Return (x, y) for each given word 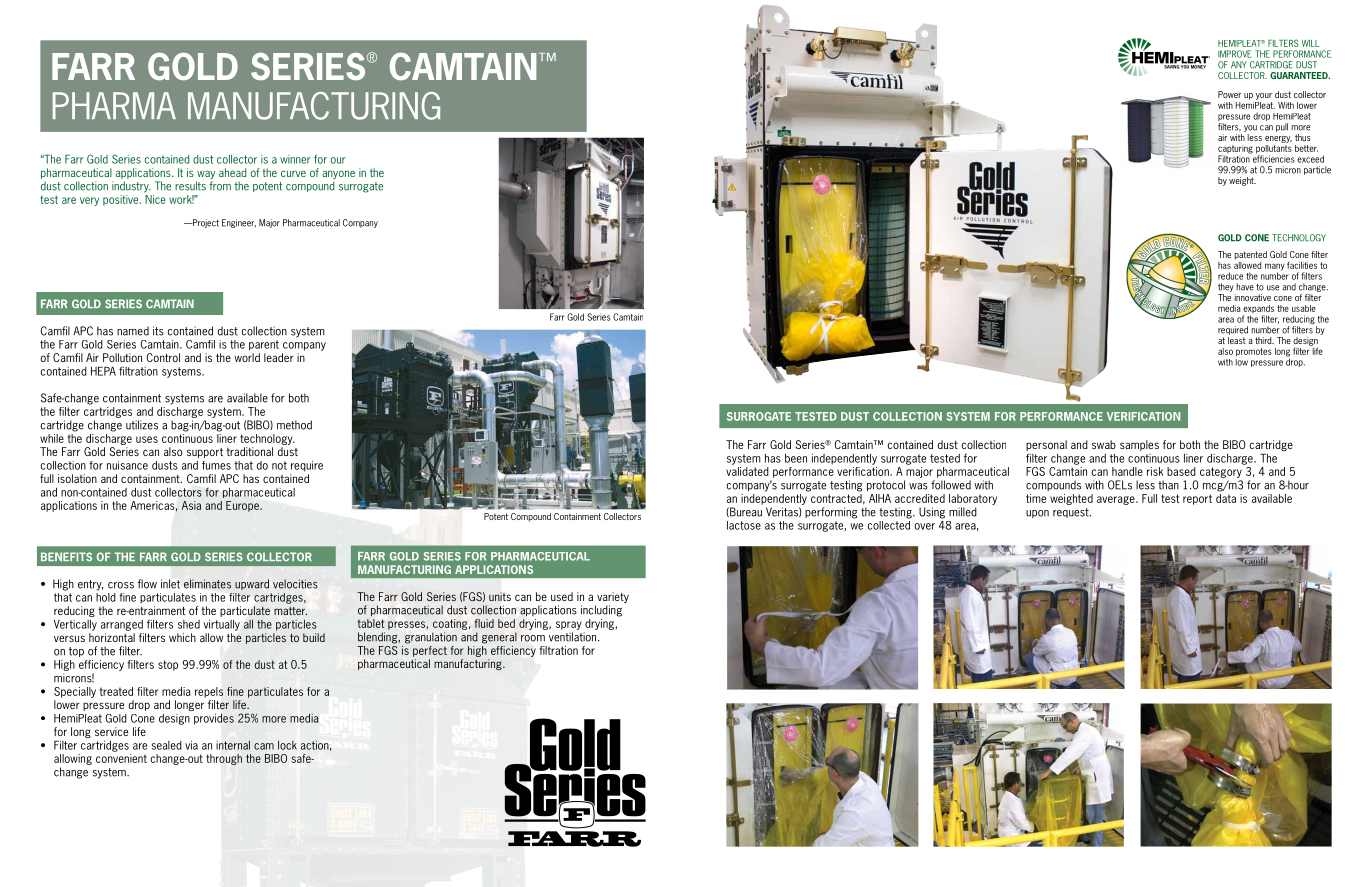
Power (1229, 94)
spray (569, 625)
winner (295, 159)
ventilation (574, 637)
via (191, 745)
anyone (338, 174)
